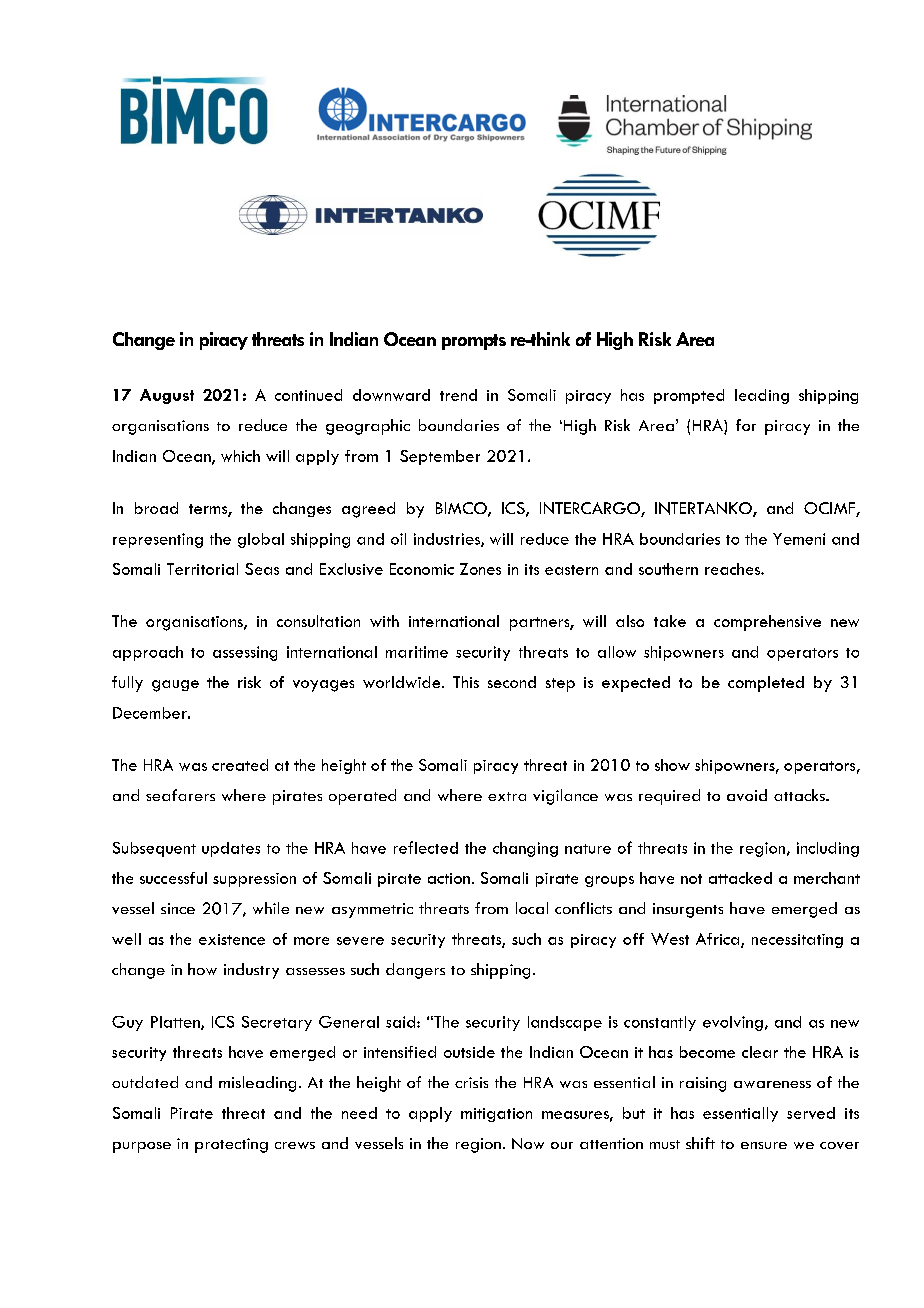  What do you see at coordinates (167, 396) in the image?
I see `August` at bounding box center [167, 396].
